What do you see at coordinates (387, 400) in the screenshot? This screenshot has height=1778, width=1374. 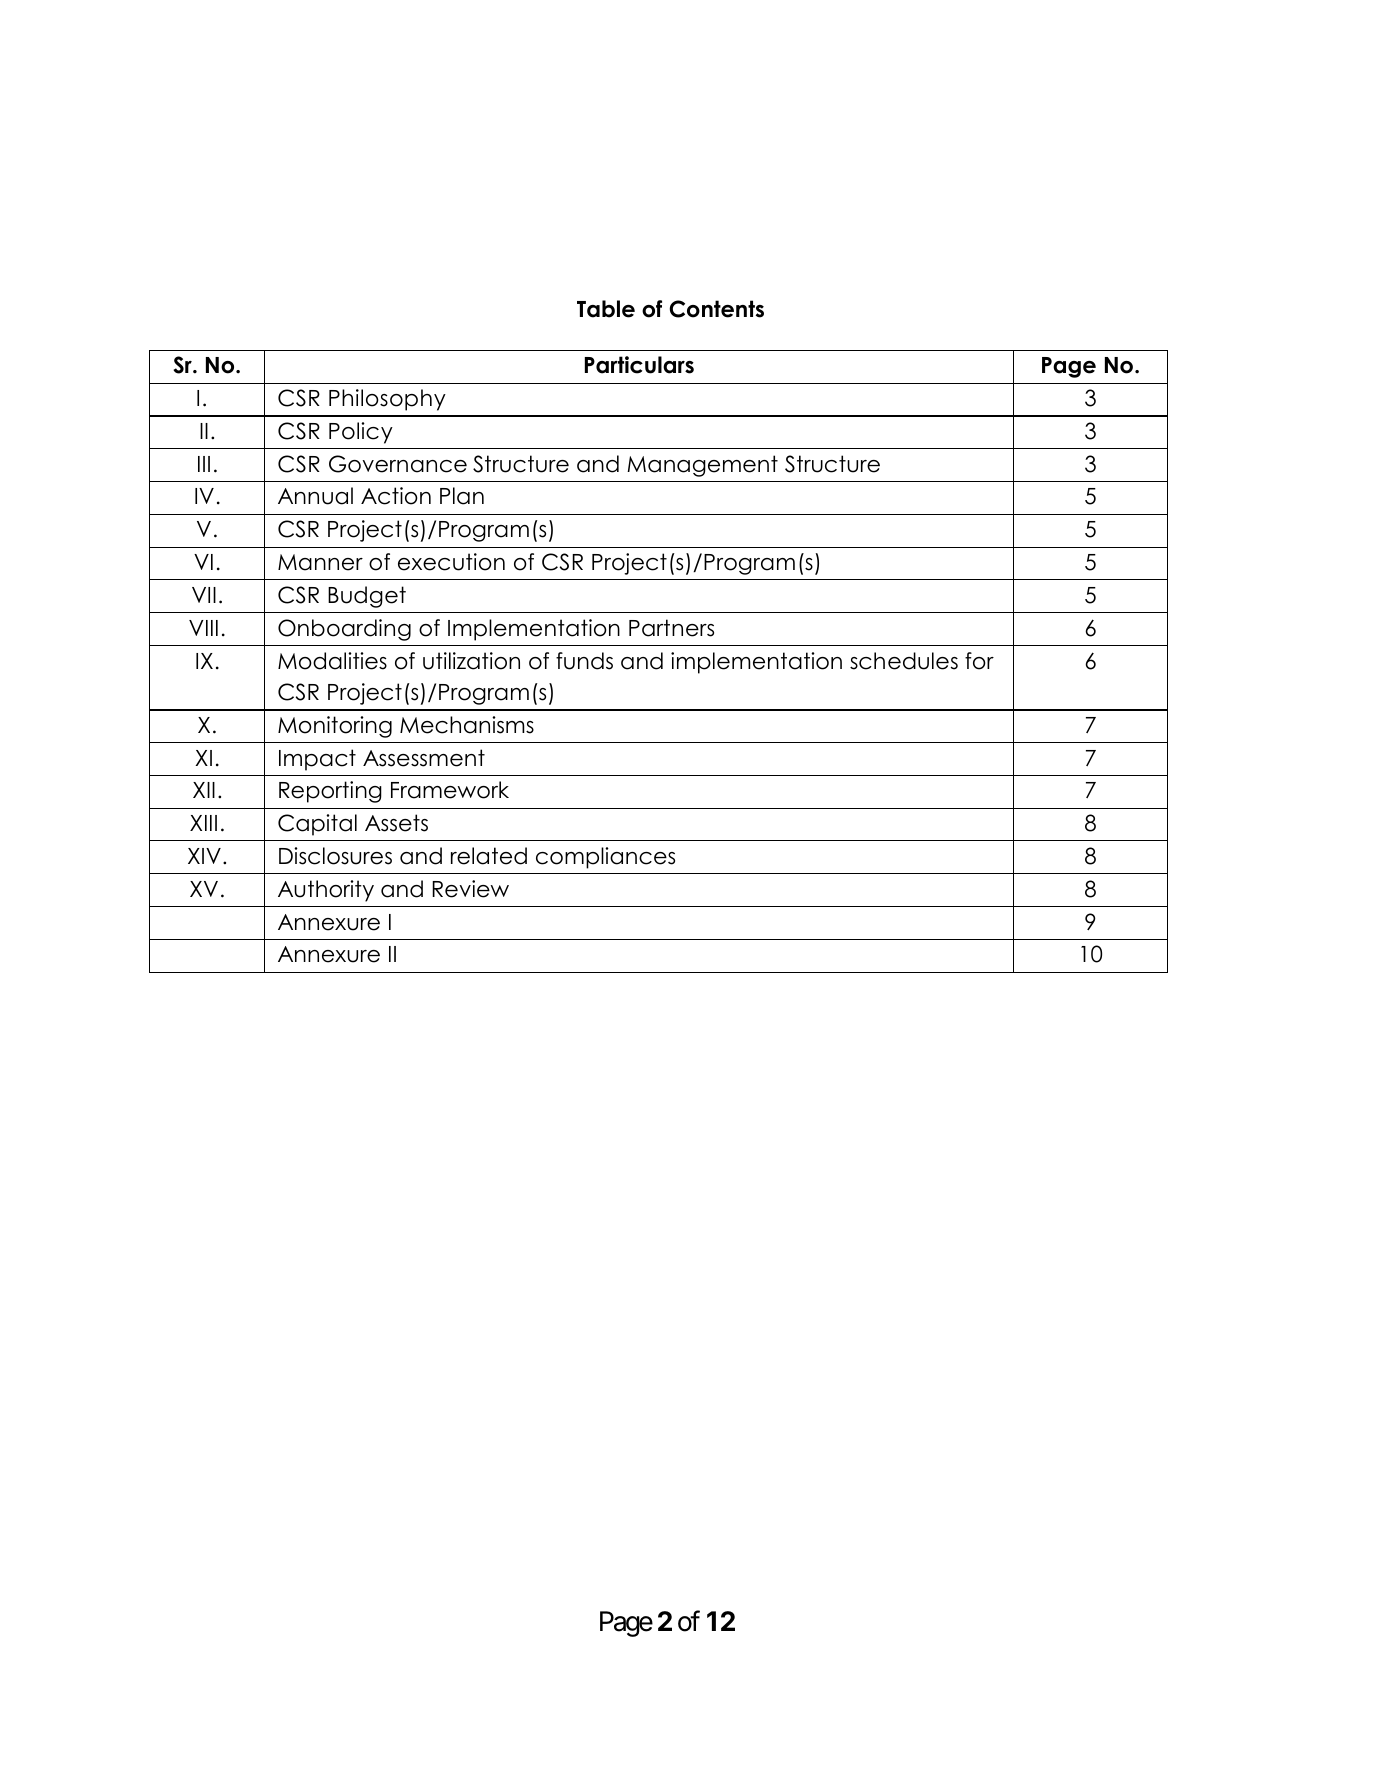 I see `Philosophy` at bounding box center [387, 400].
